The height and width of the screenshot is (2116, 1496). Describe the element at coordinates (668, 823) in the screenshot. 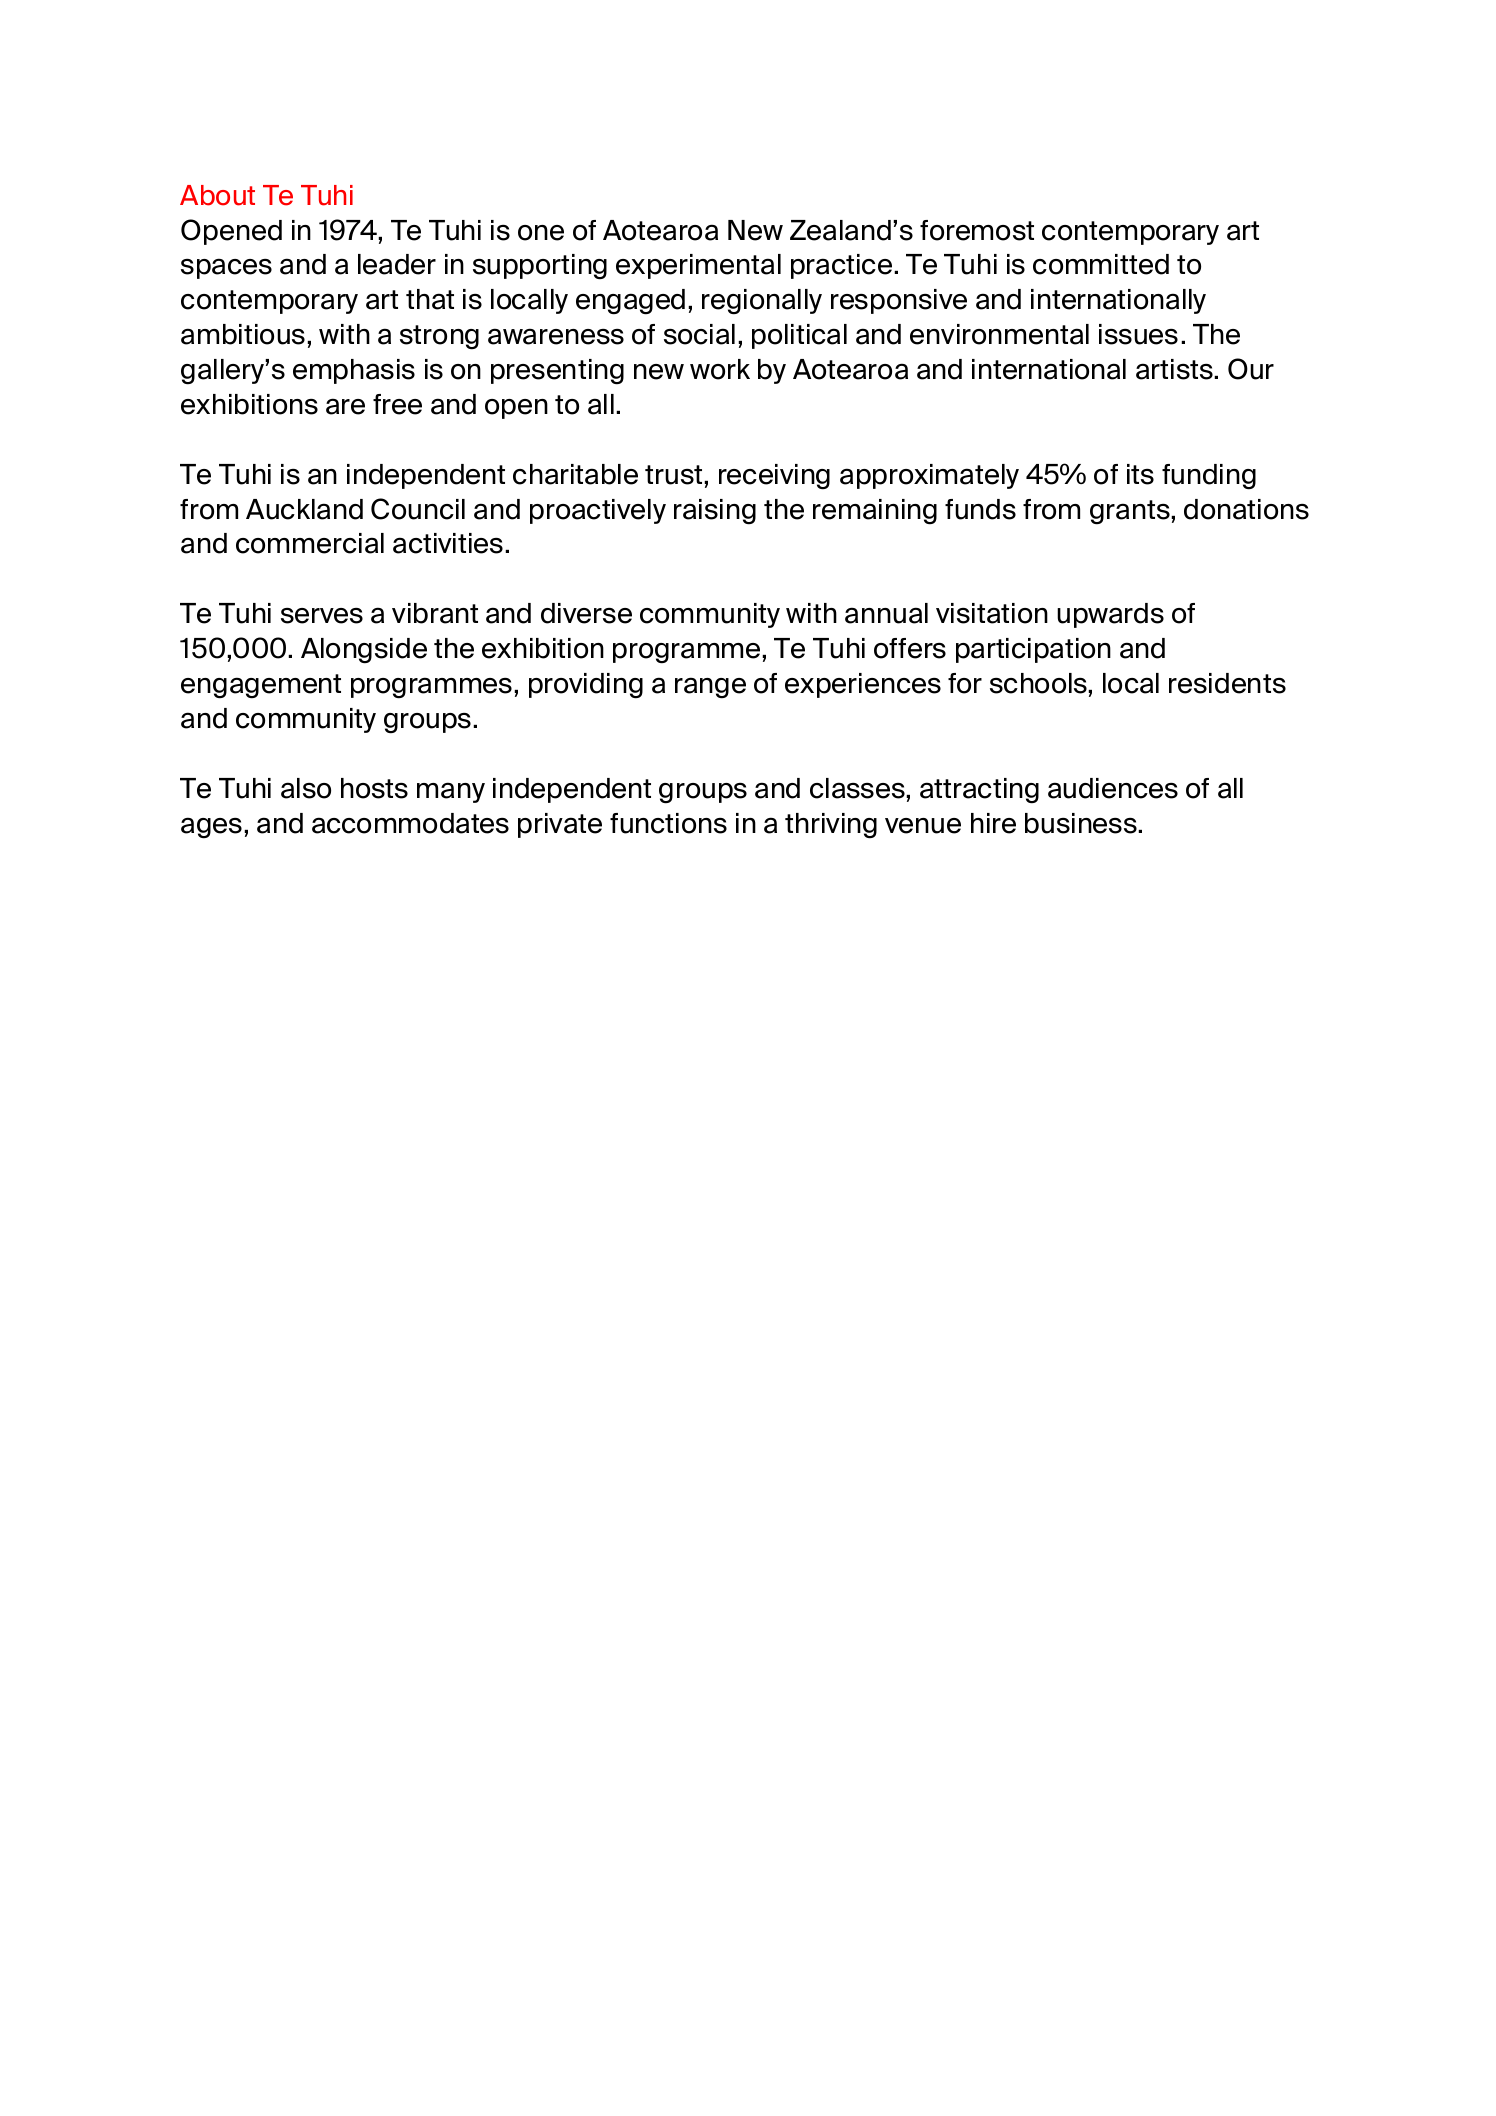

I see `functions` at that location.
